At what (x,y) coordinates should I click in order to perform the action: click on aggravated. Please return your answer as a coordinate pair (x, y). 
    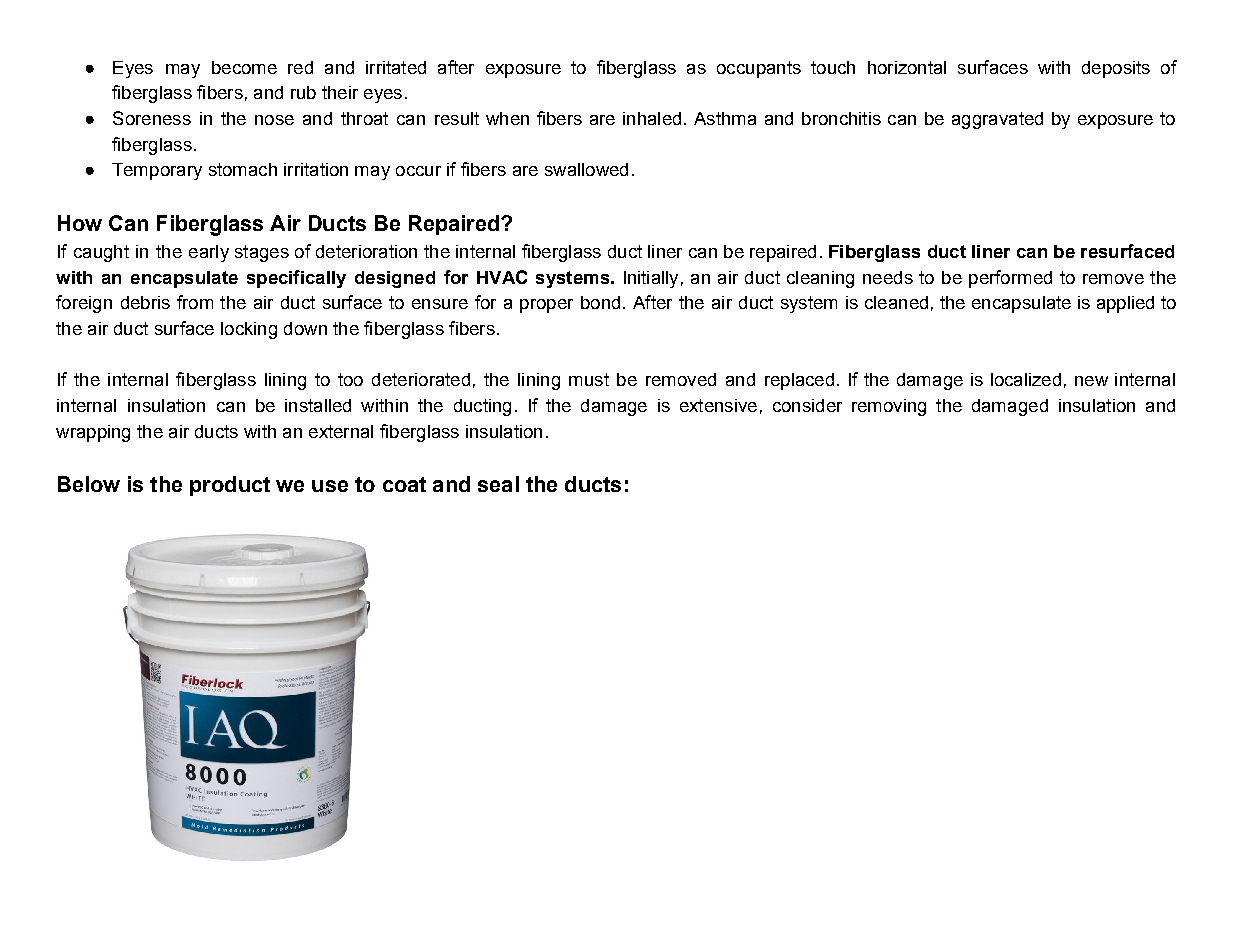
    Looking at the image, I should click on (997, 120).
